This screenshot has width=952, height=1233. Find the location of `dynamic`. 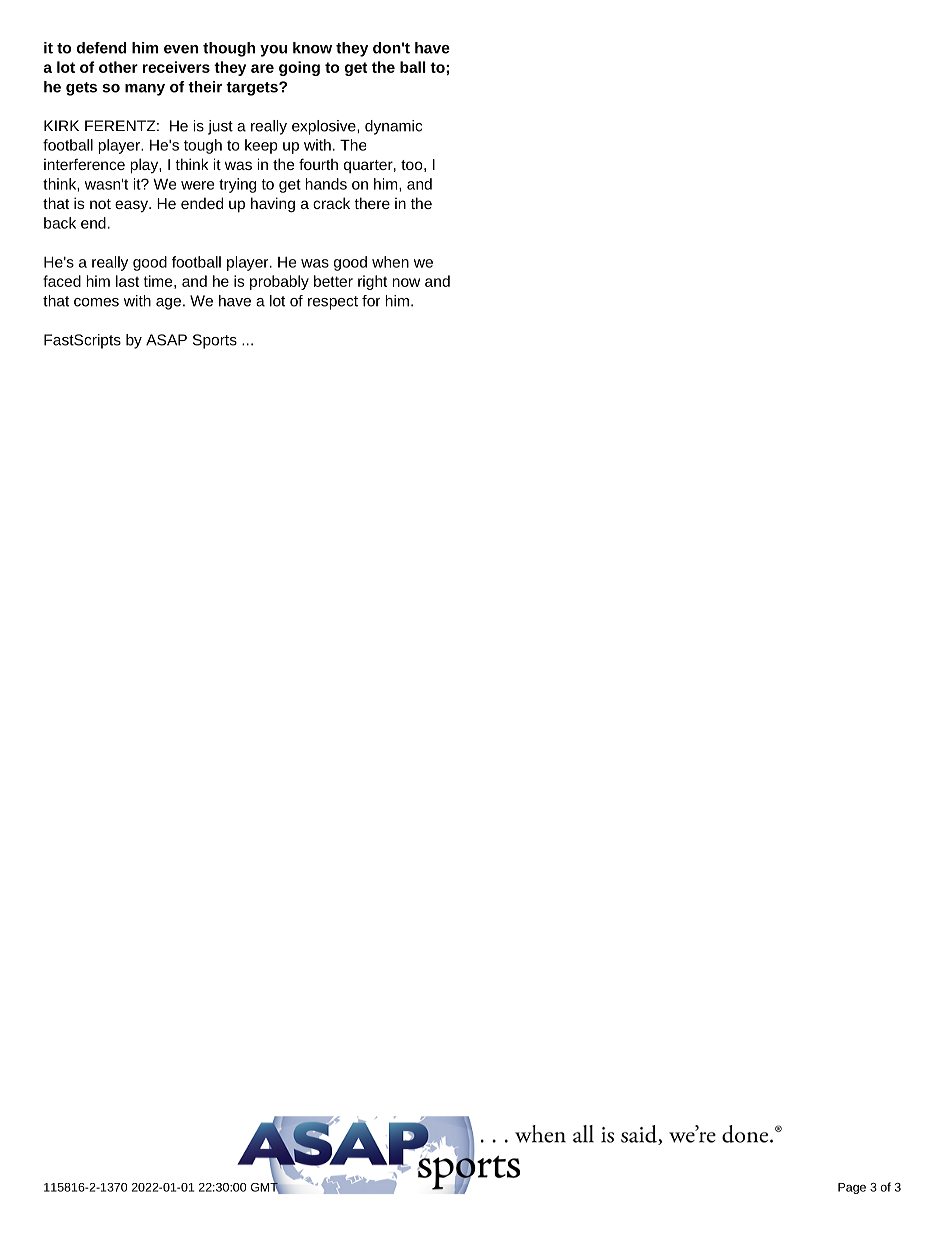

dynamic is located at coordinates (393, 127).
